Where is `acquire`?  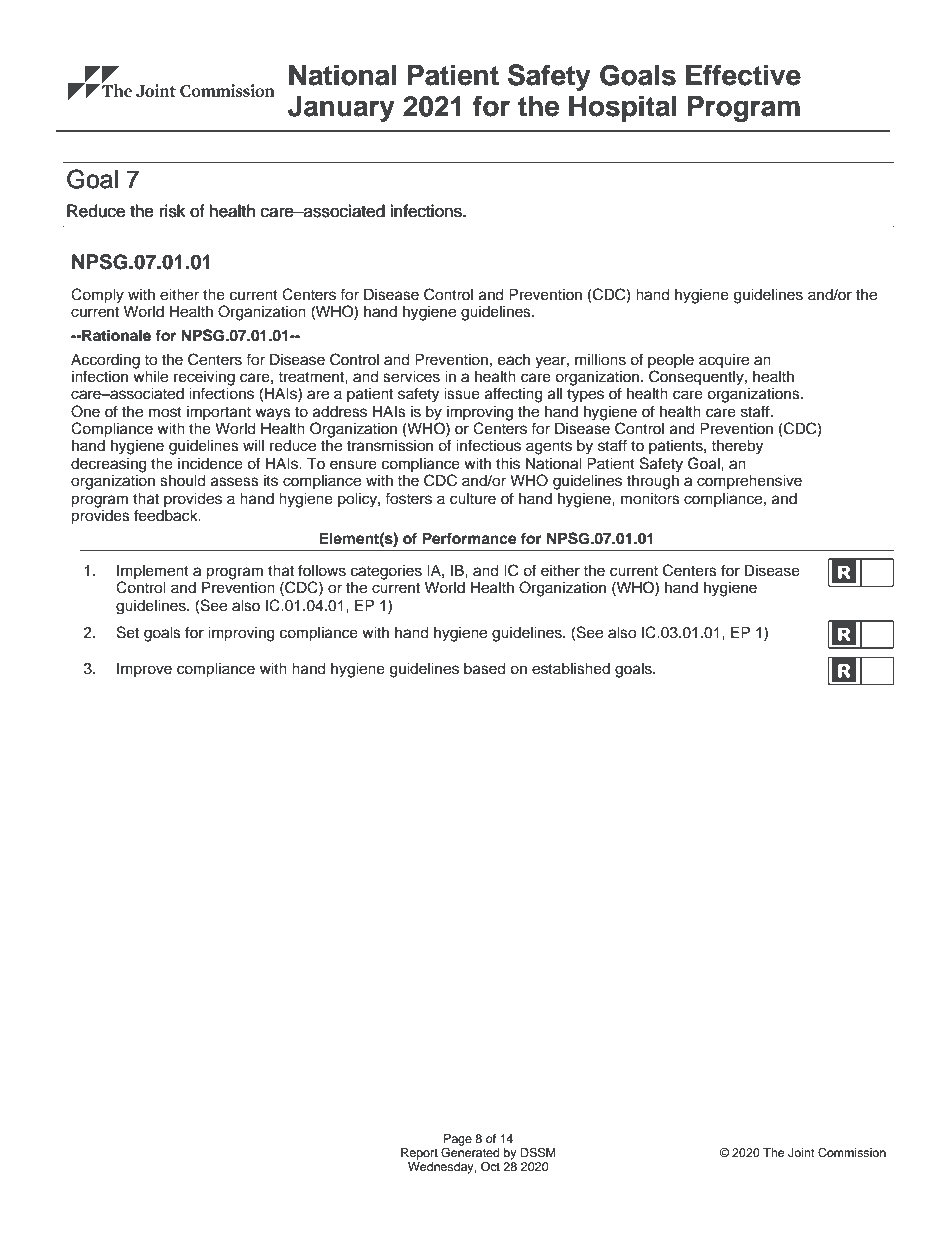
acquire is located at coordinates (724, 361).
